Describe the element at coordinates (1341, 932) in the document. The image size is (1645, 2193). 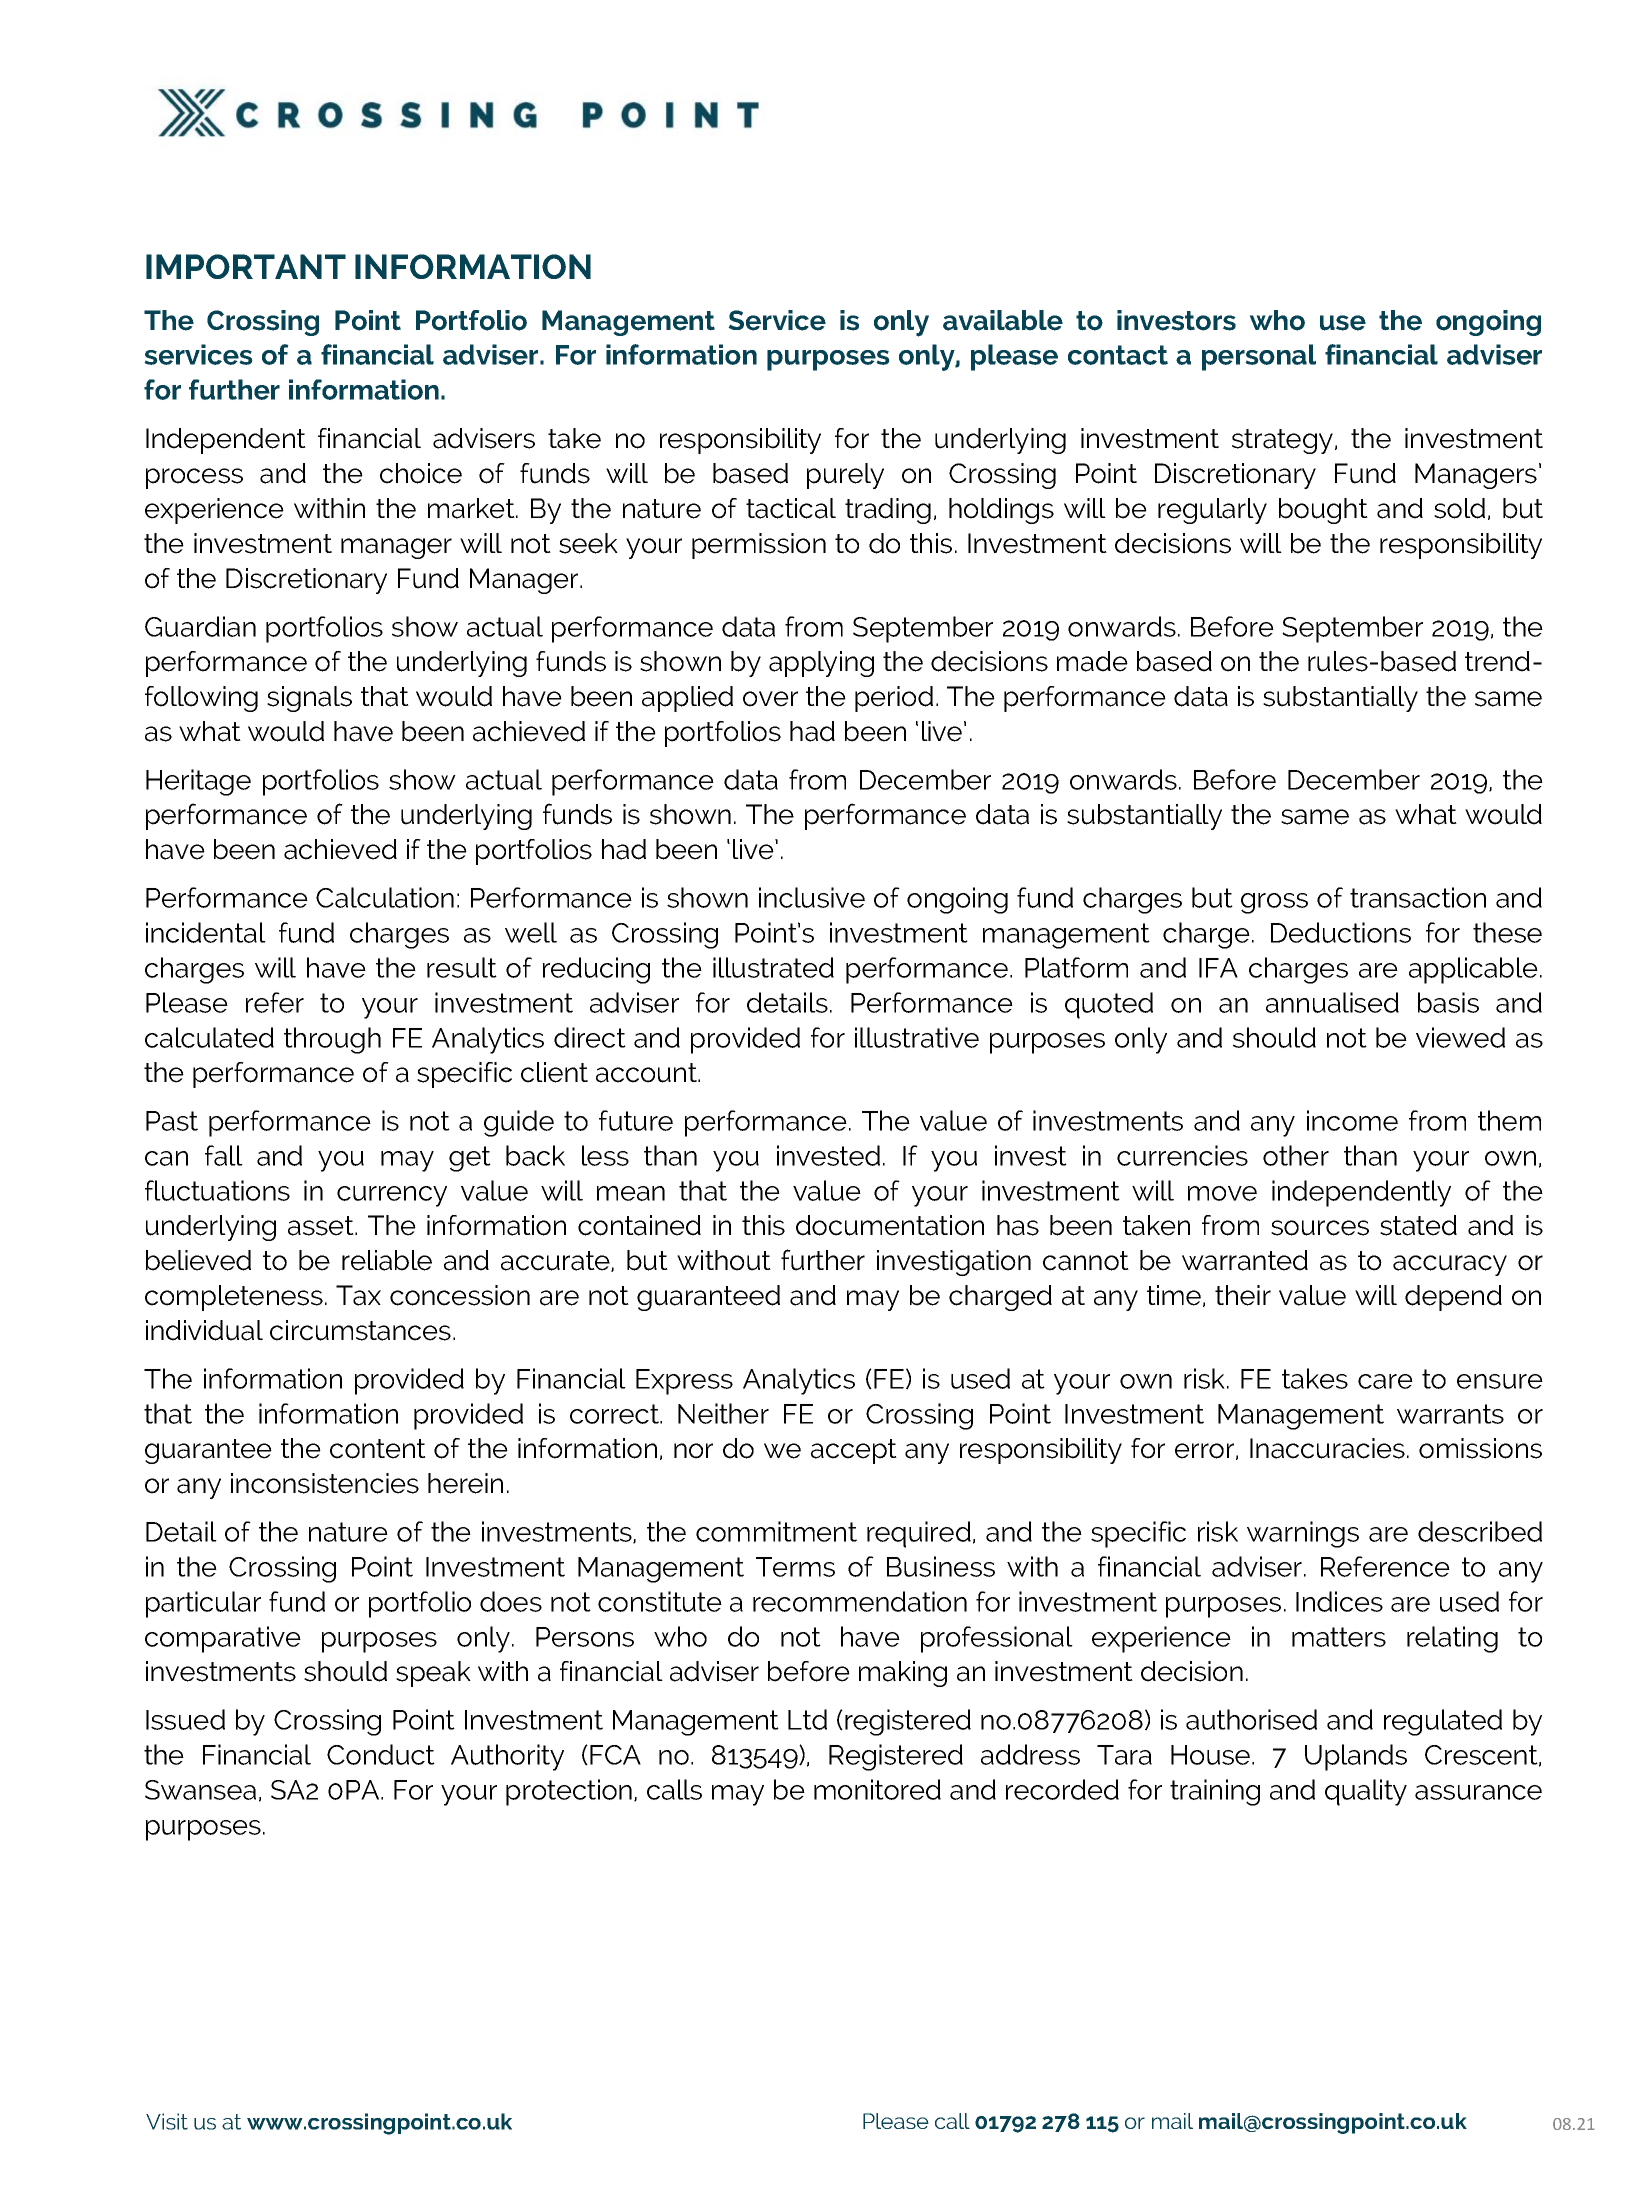
I see `Deductions` at that location.
